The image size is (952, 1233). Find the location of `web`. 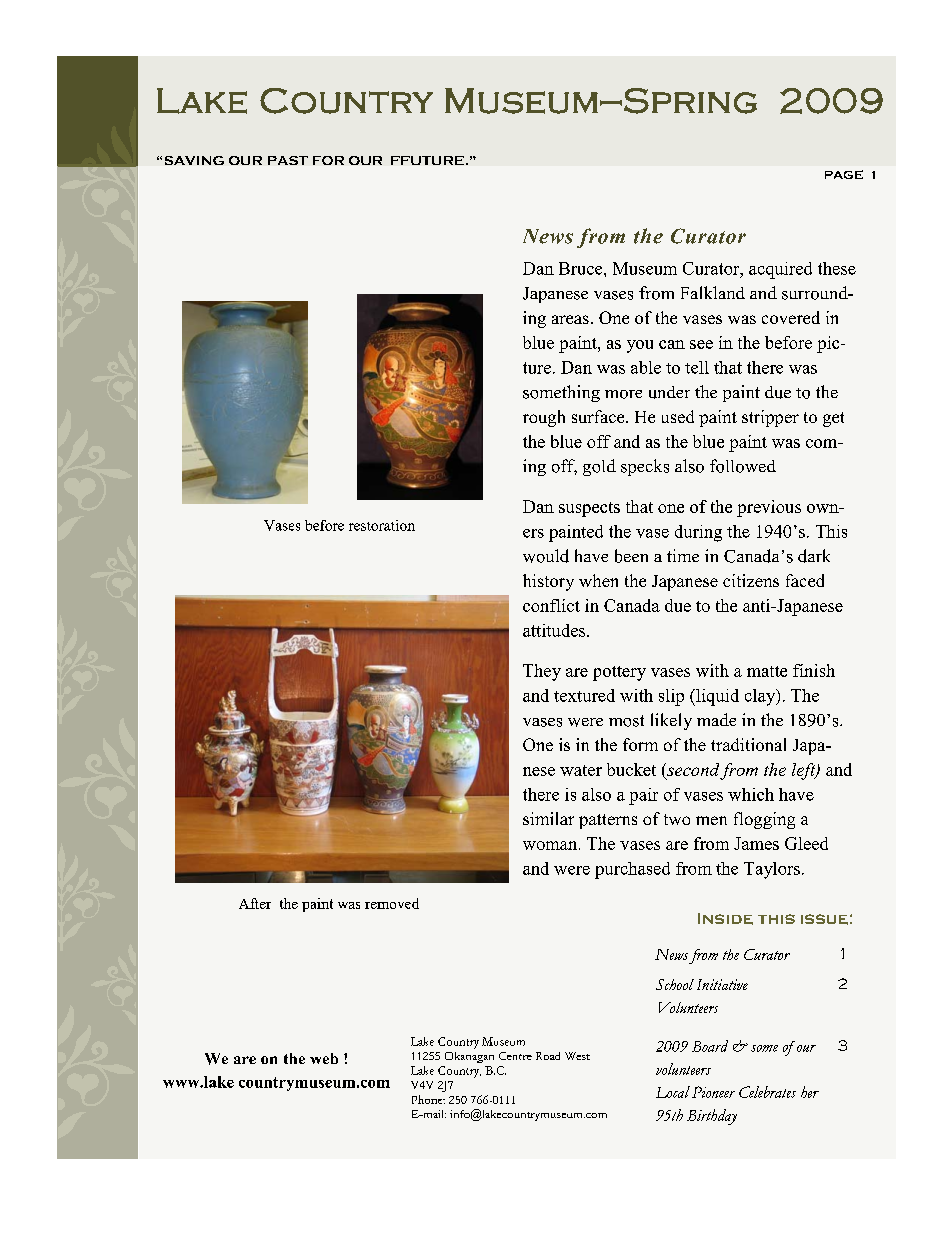

web is located at coordinates (324, 1058).
